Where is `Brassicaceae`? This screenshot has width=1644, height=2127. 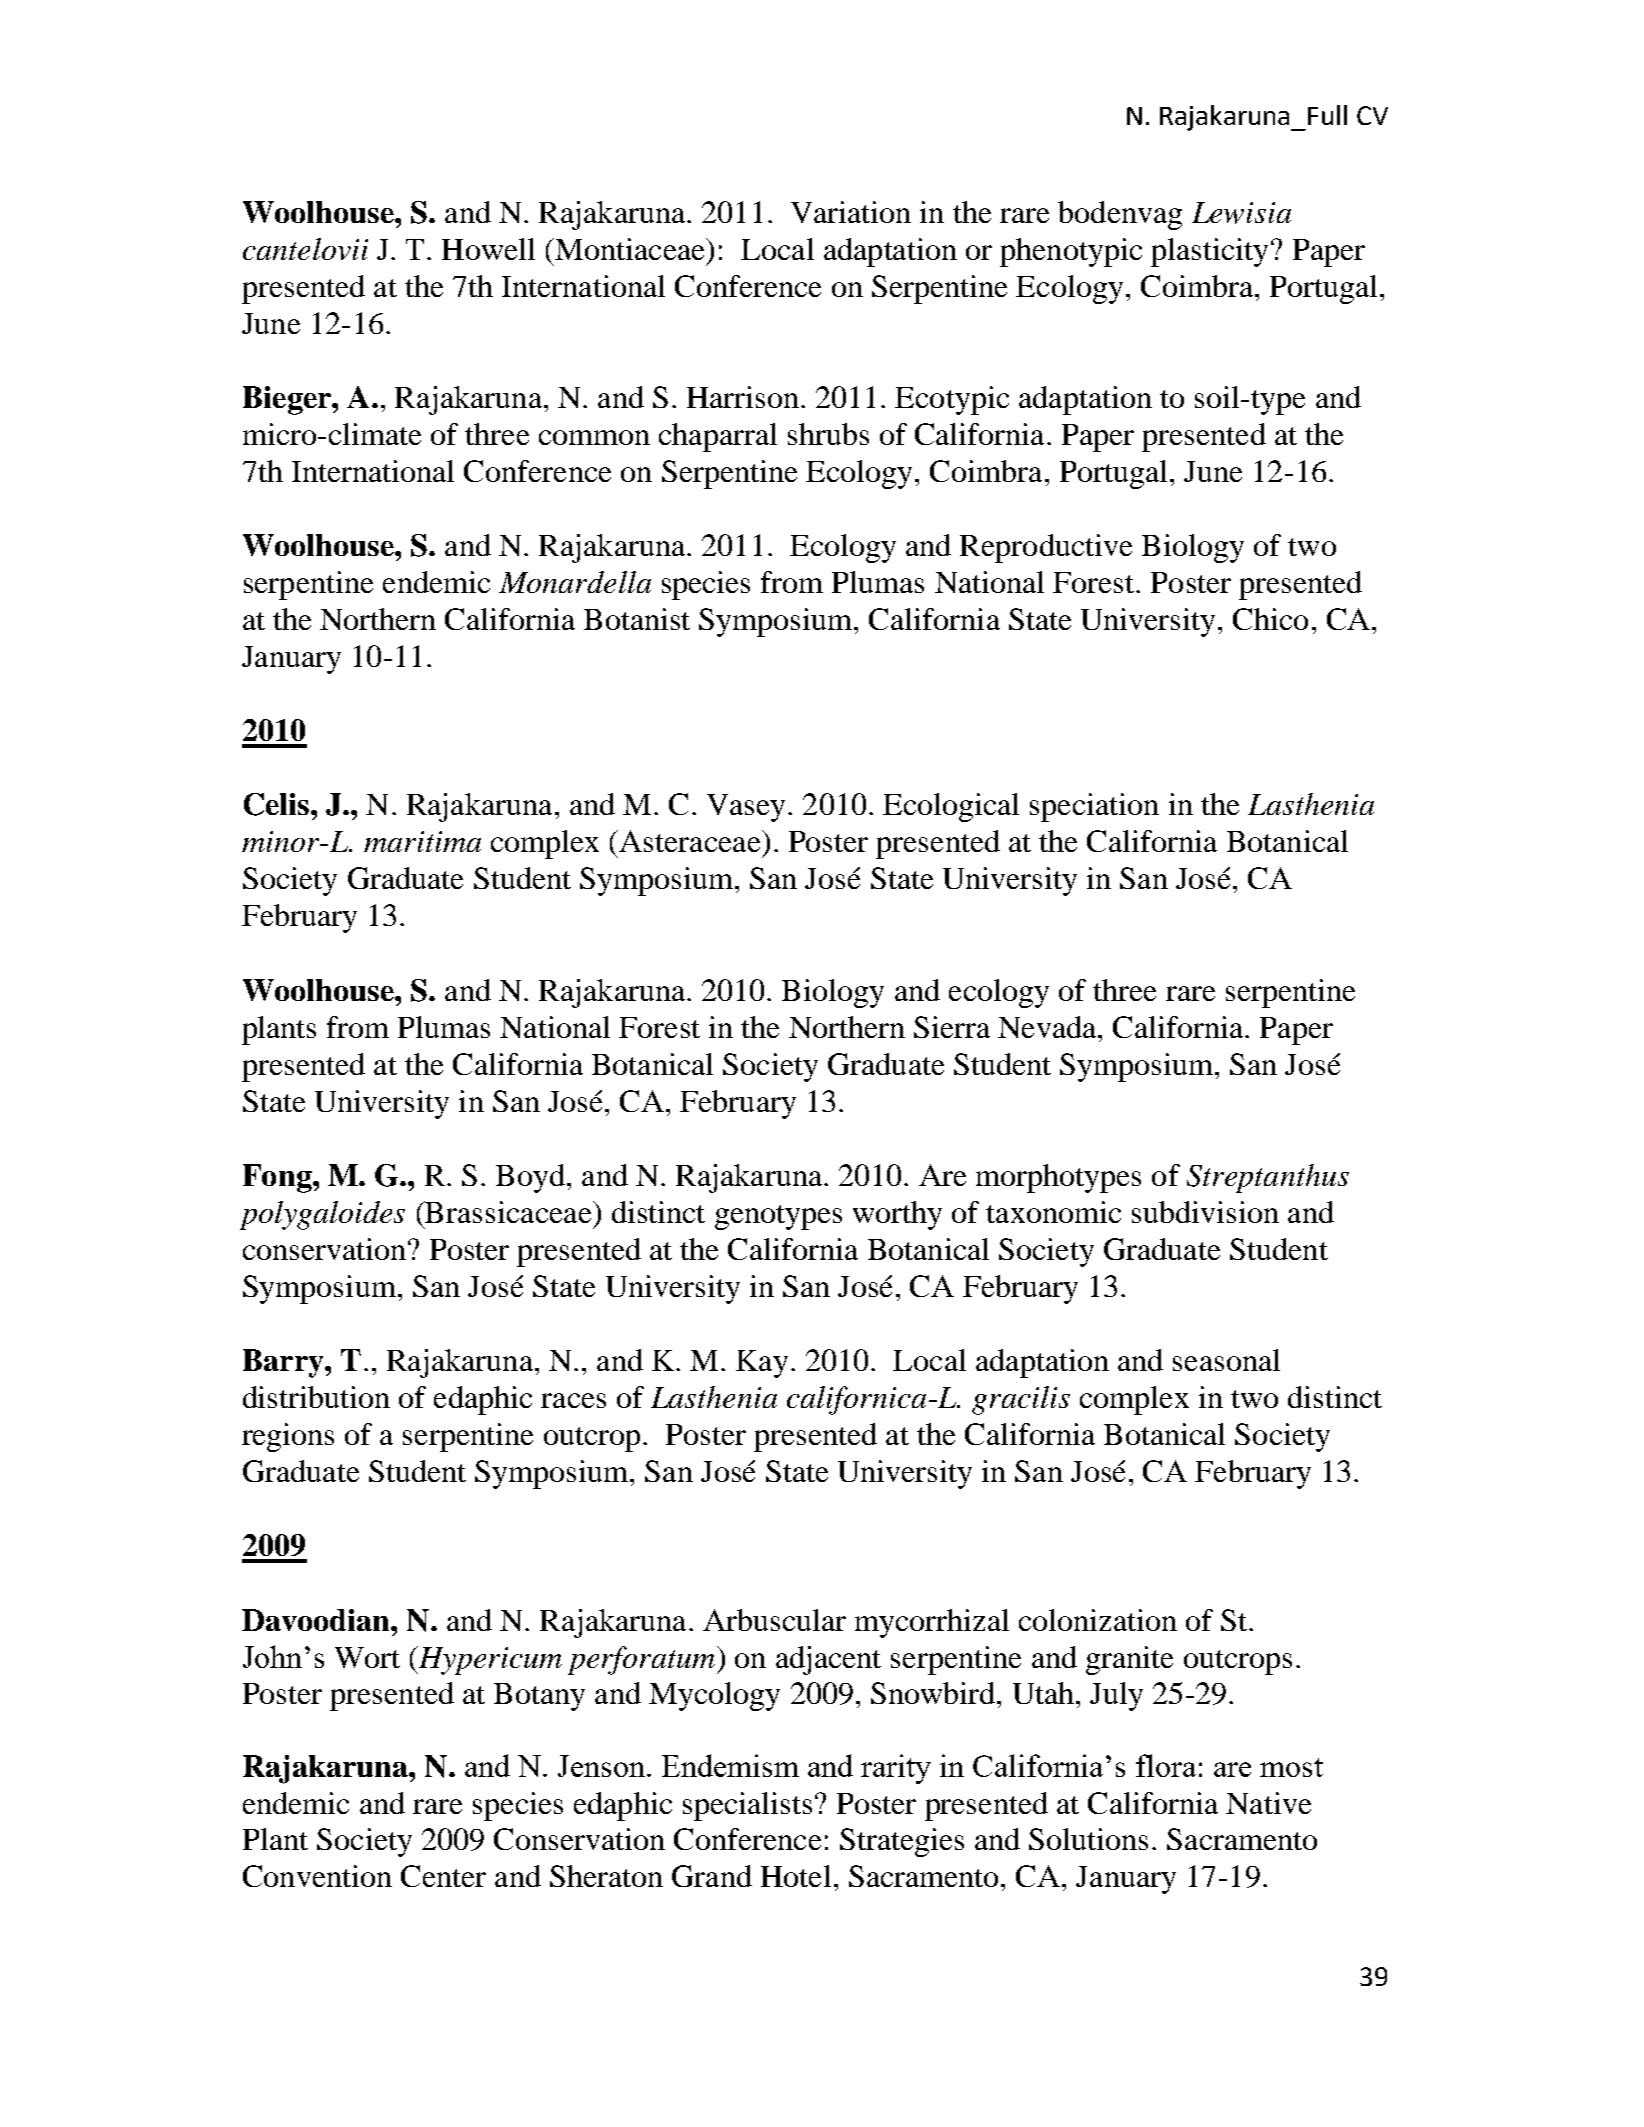 Brassicaceae is located at coordinates (508, 1212).
